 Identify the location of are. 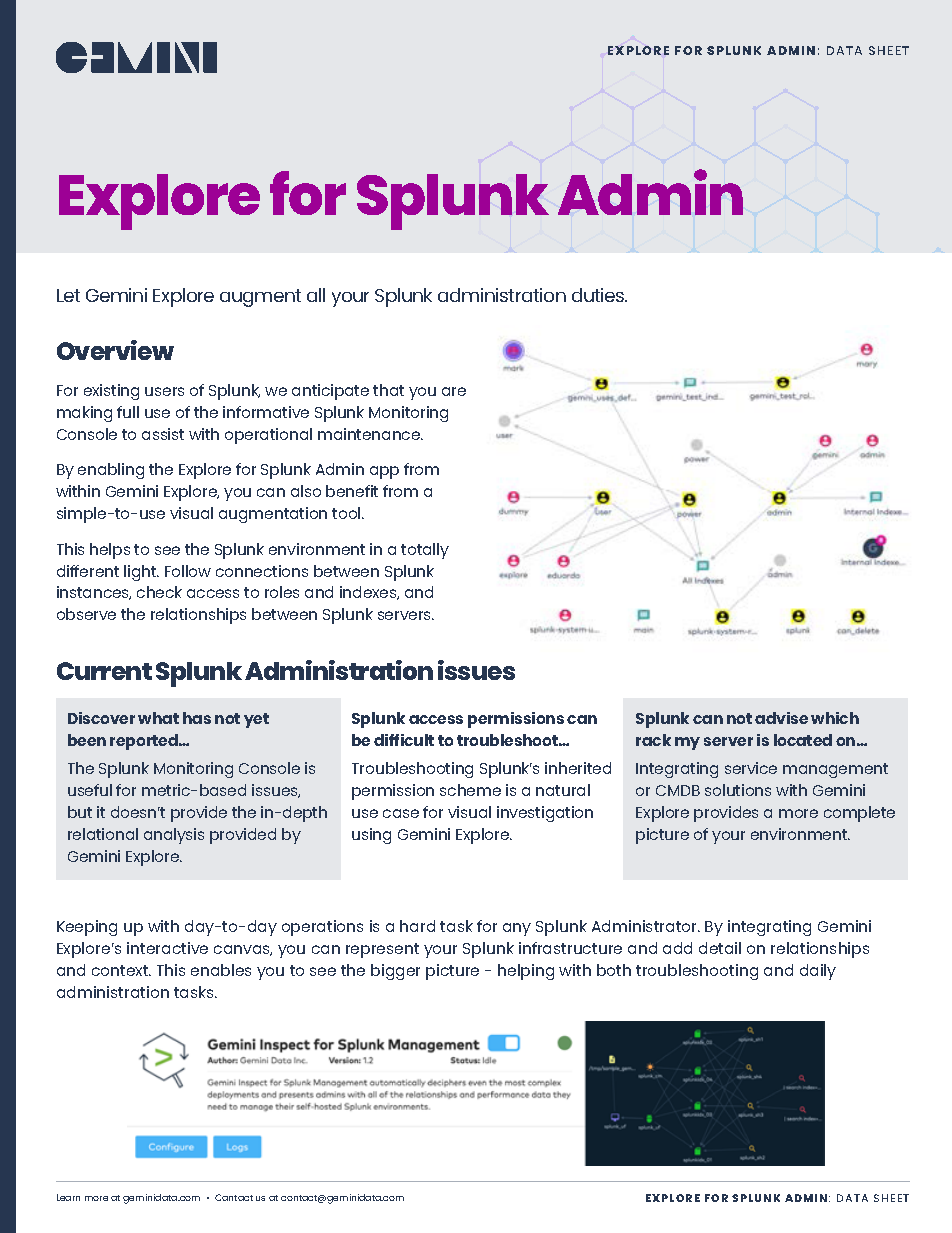
(454, 391).
